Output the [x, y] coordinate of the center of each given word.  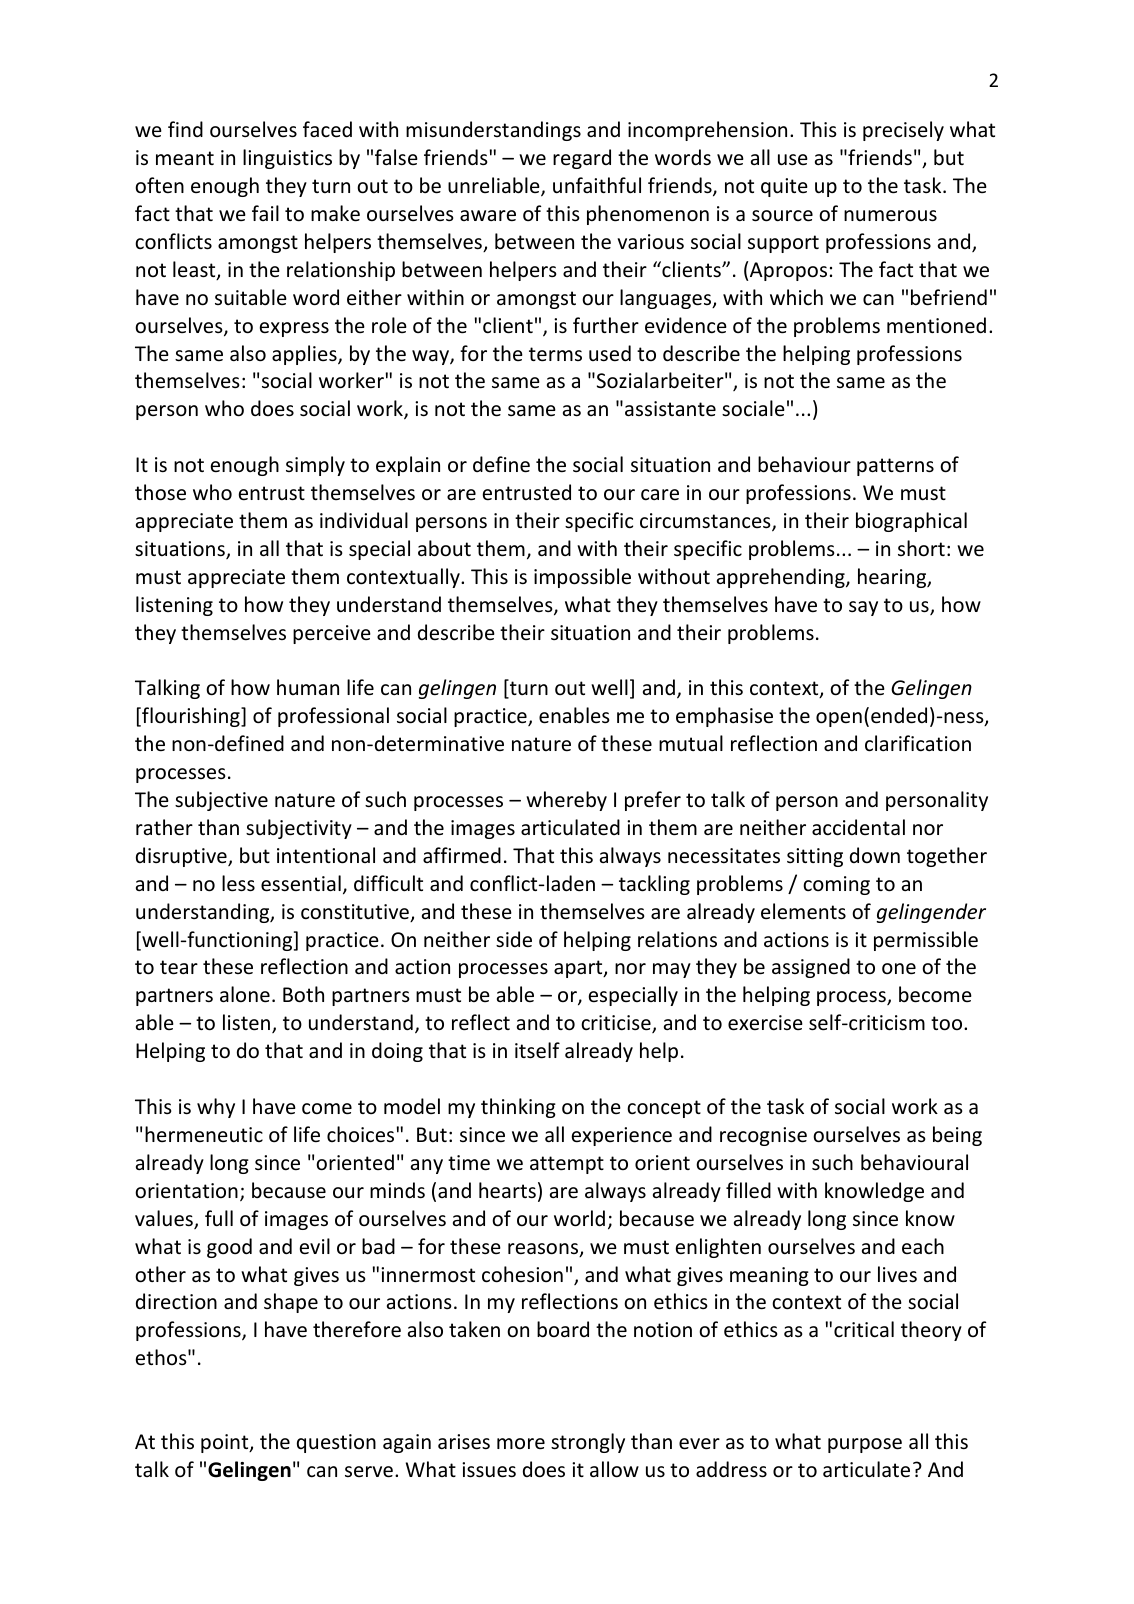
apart [579, 969]
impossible [582, 578]
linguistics [287, 159]
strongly [588, 1443]
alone [245, 994]
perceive [332, 634]
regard [582, 159]
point [226, 1443]
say [863, 608]
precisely [903, 131]
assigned [811, 968]
